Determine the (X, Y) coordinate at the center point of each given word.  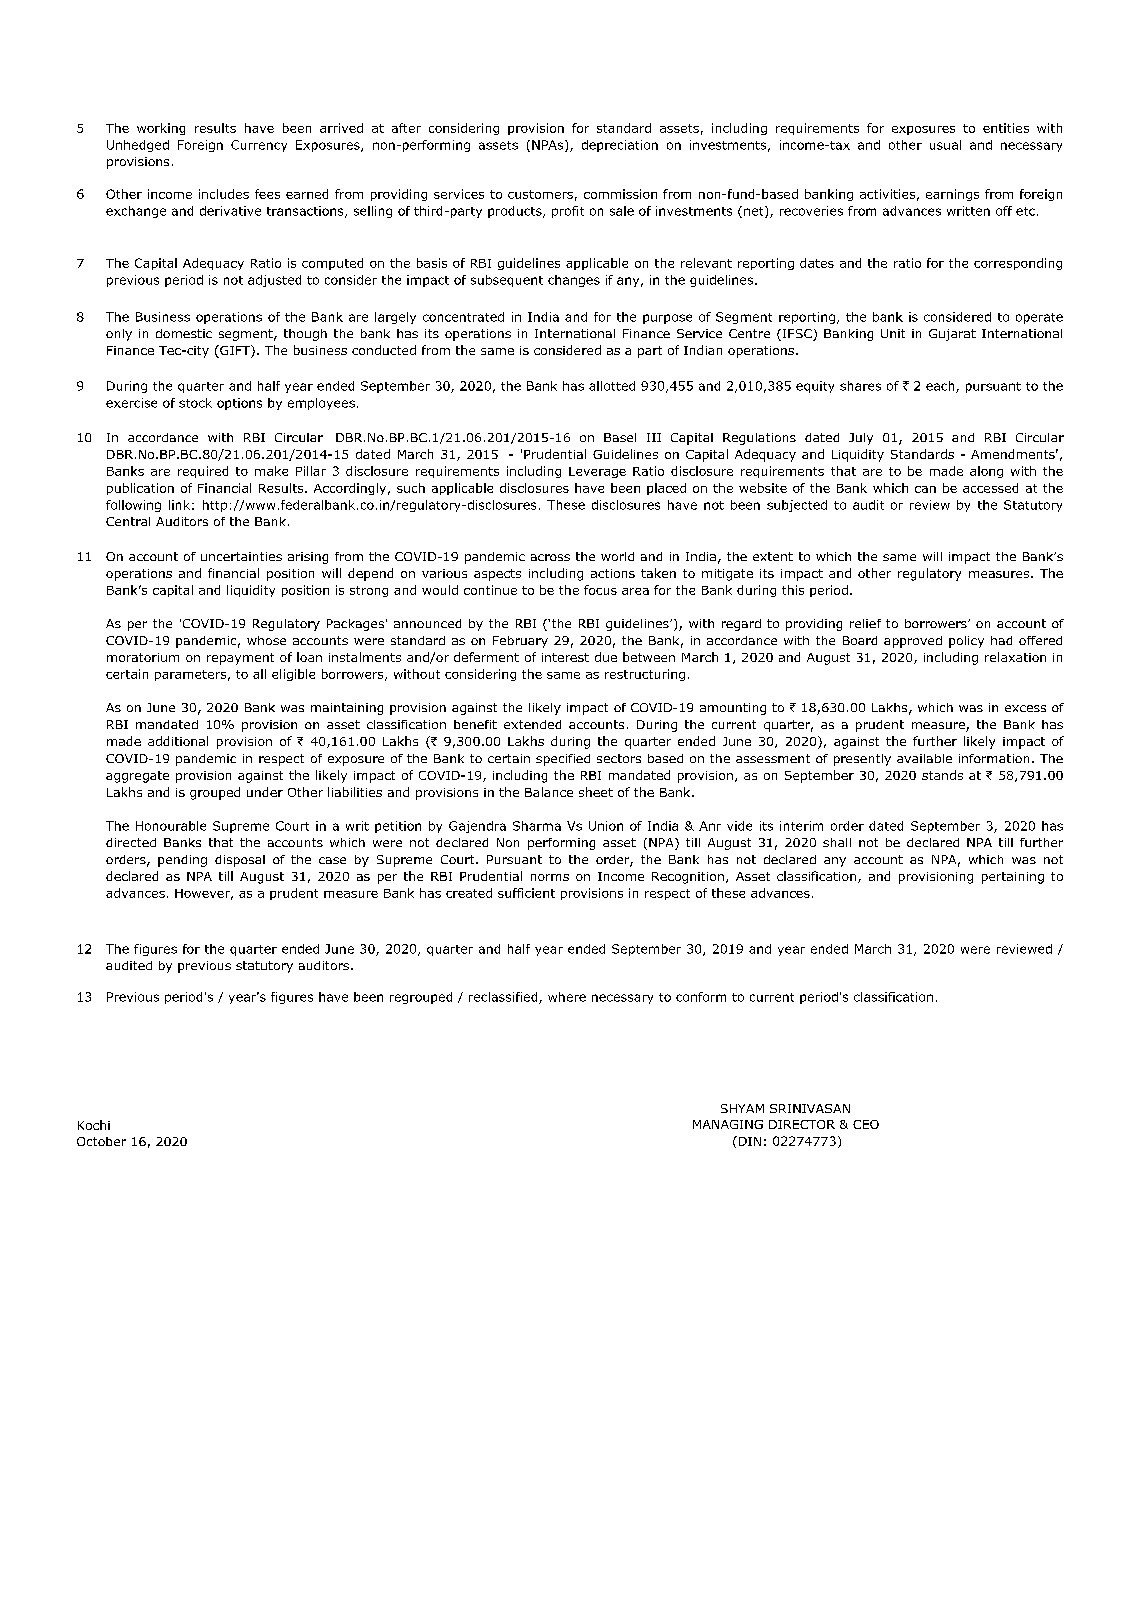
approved (913, 642)
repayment (240, 659)
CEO (866, 1124)
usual (945, 145)
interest (565, 657)
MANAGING (728, 1124)
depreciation (620, 146)
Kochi (94, 1125)
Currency (259, 146)
